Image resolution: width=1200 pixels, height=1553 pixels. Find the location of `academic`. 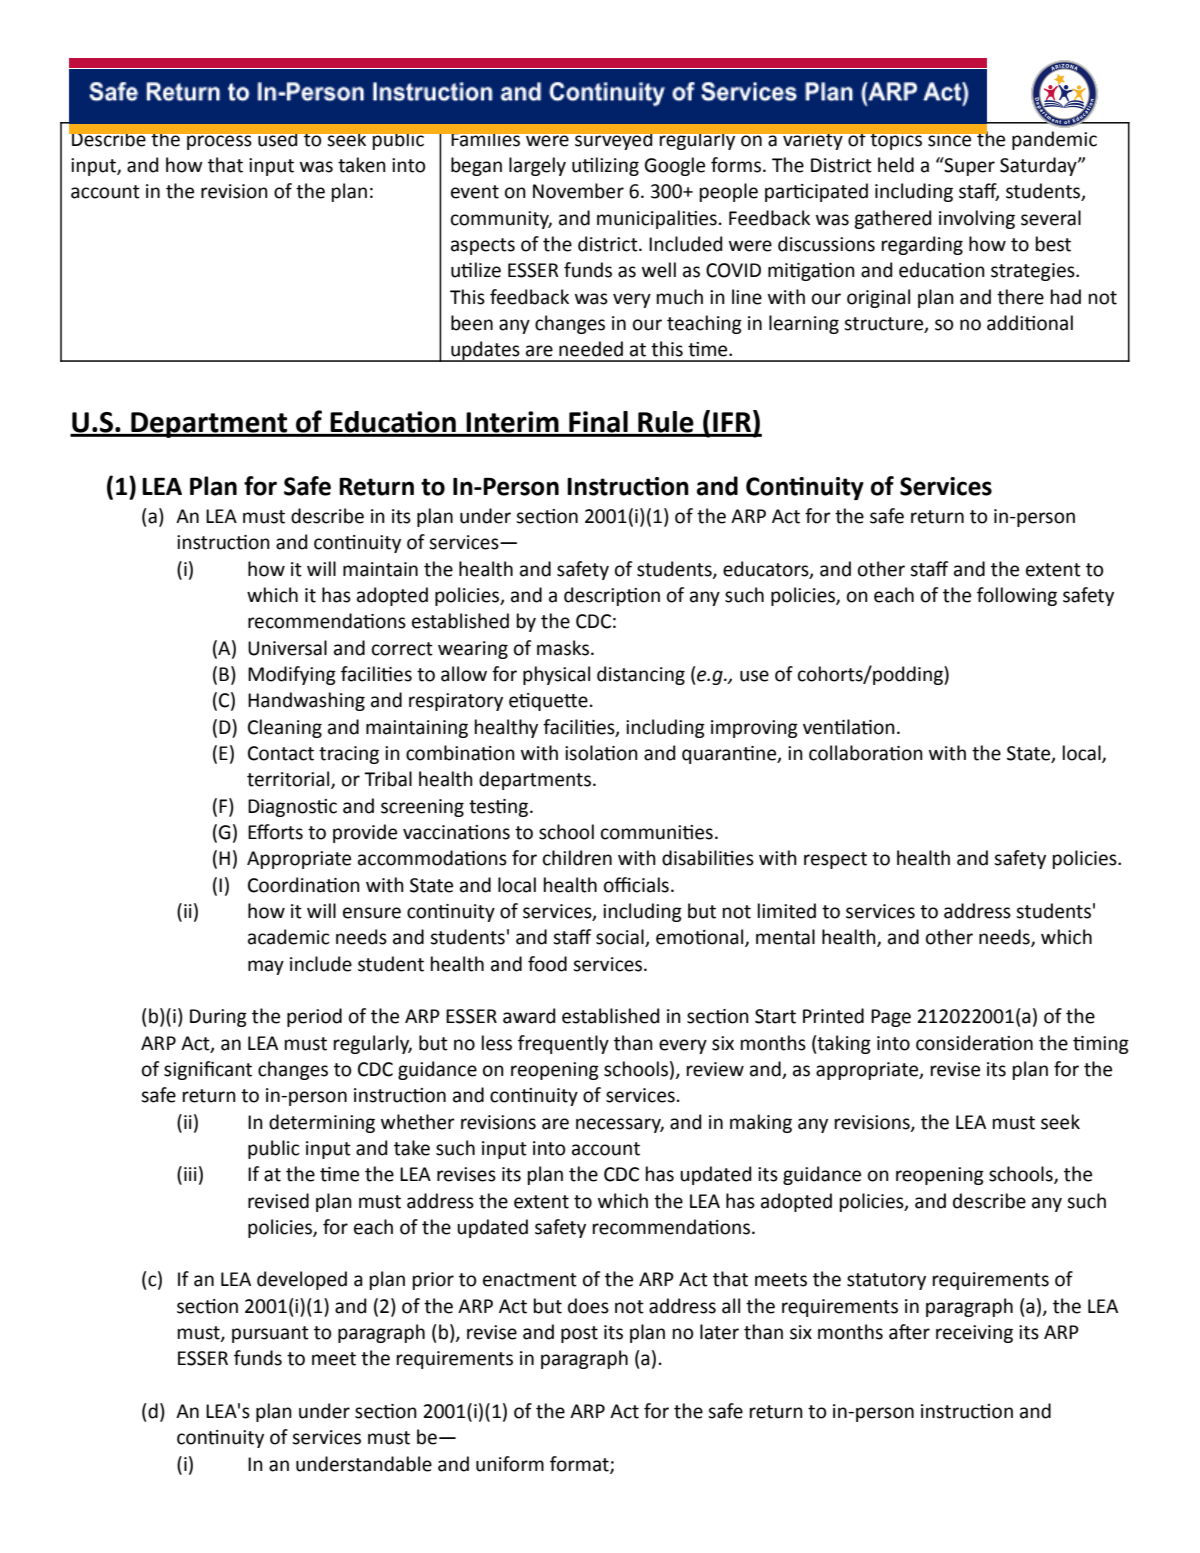

academic is located at coordinates (289, 937).
